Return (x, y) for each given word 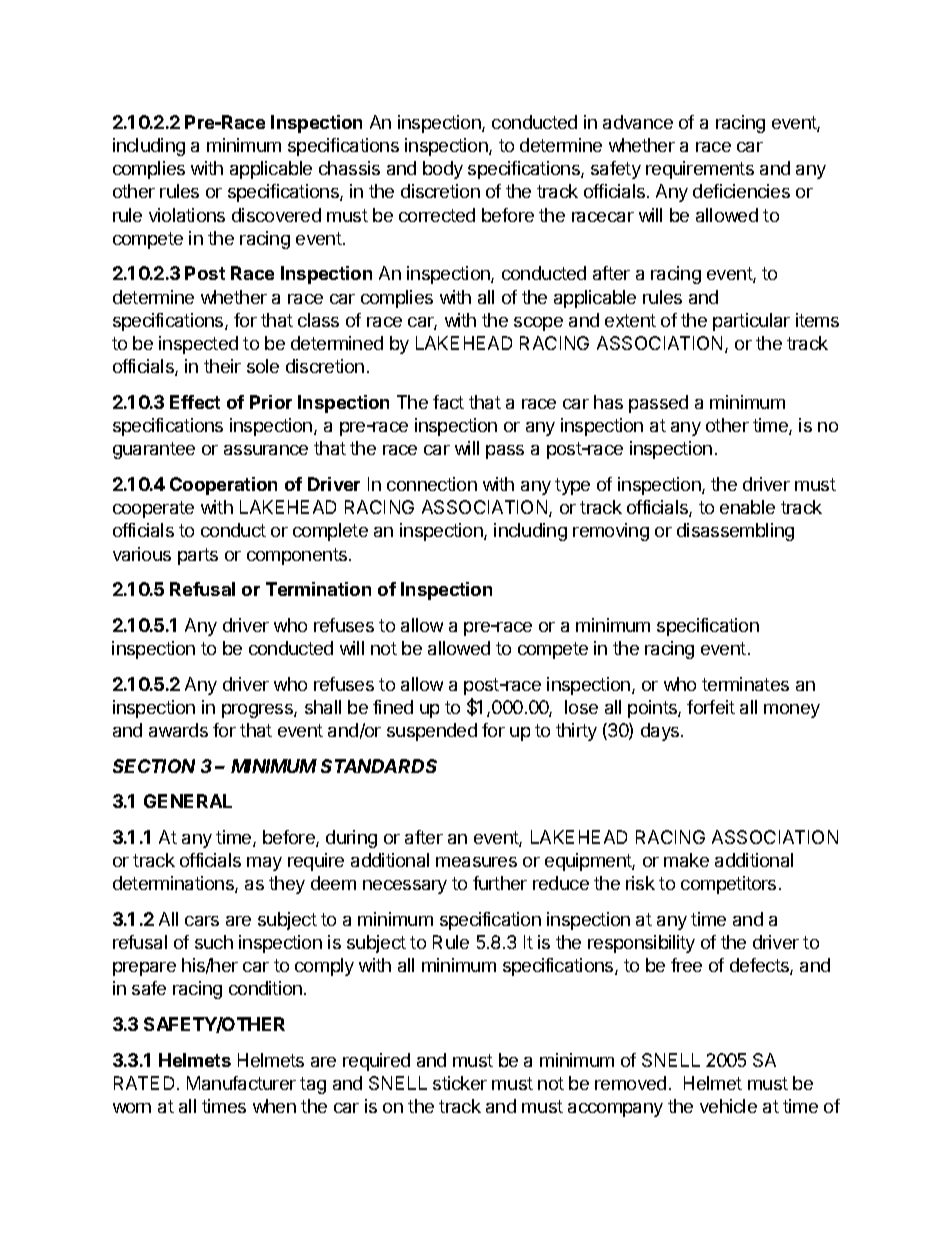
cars (202, 921)
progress (258, 711)
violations (187, 215)
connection (432, 484)
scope (538, 324)
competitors (728, 885)
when (274, 1106)
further (500, 883)
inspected (198, 345)
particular (751, 322)
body (443, 170)
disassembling (735, 532)
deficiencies (741, 191)
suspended (432, 732)
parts (198, 556)
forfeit (711, 707)
